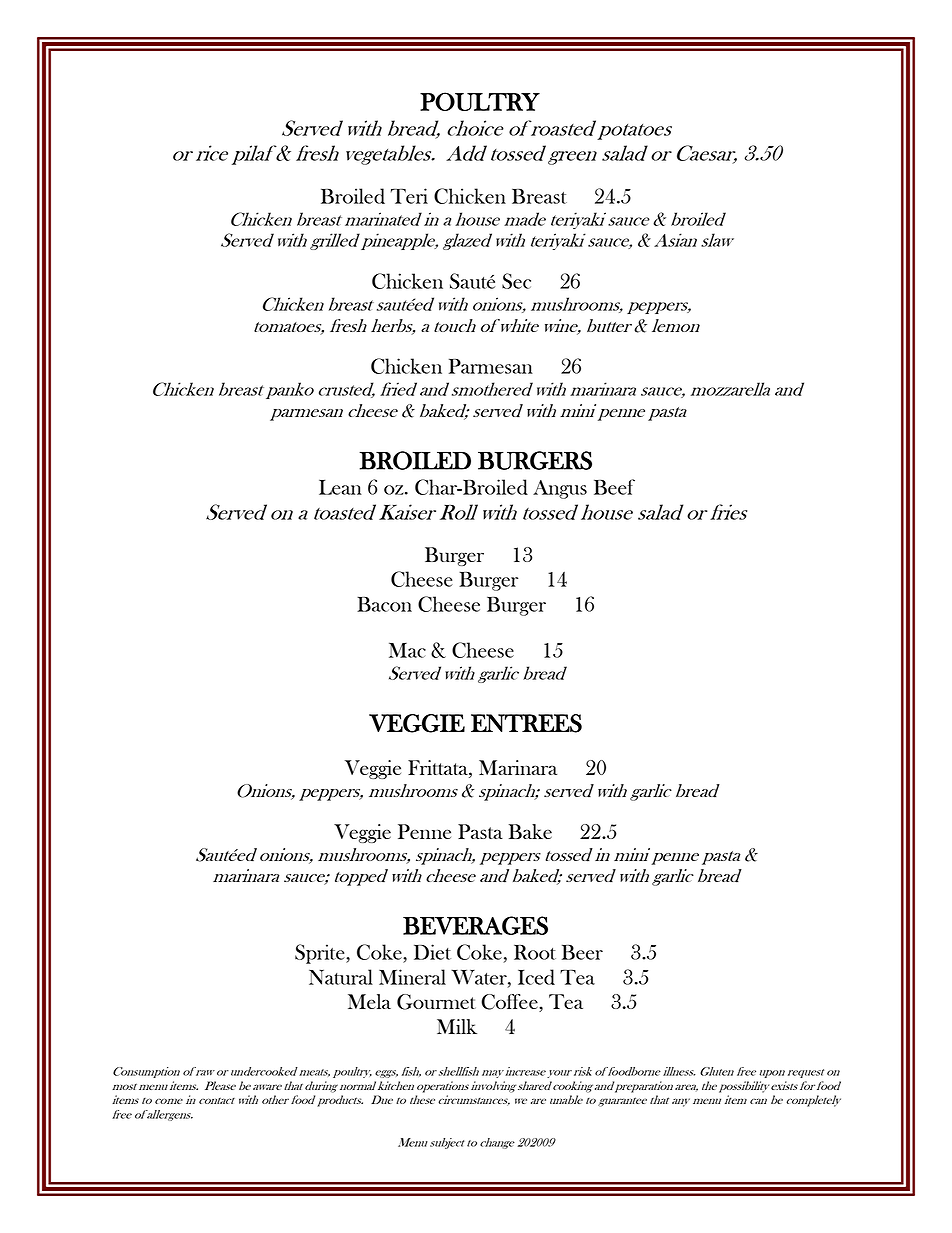  Describe the element at coordinates (384, 604) in the image. I see `Bacon` at that location.
